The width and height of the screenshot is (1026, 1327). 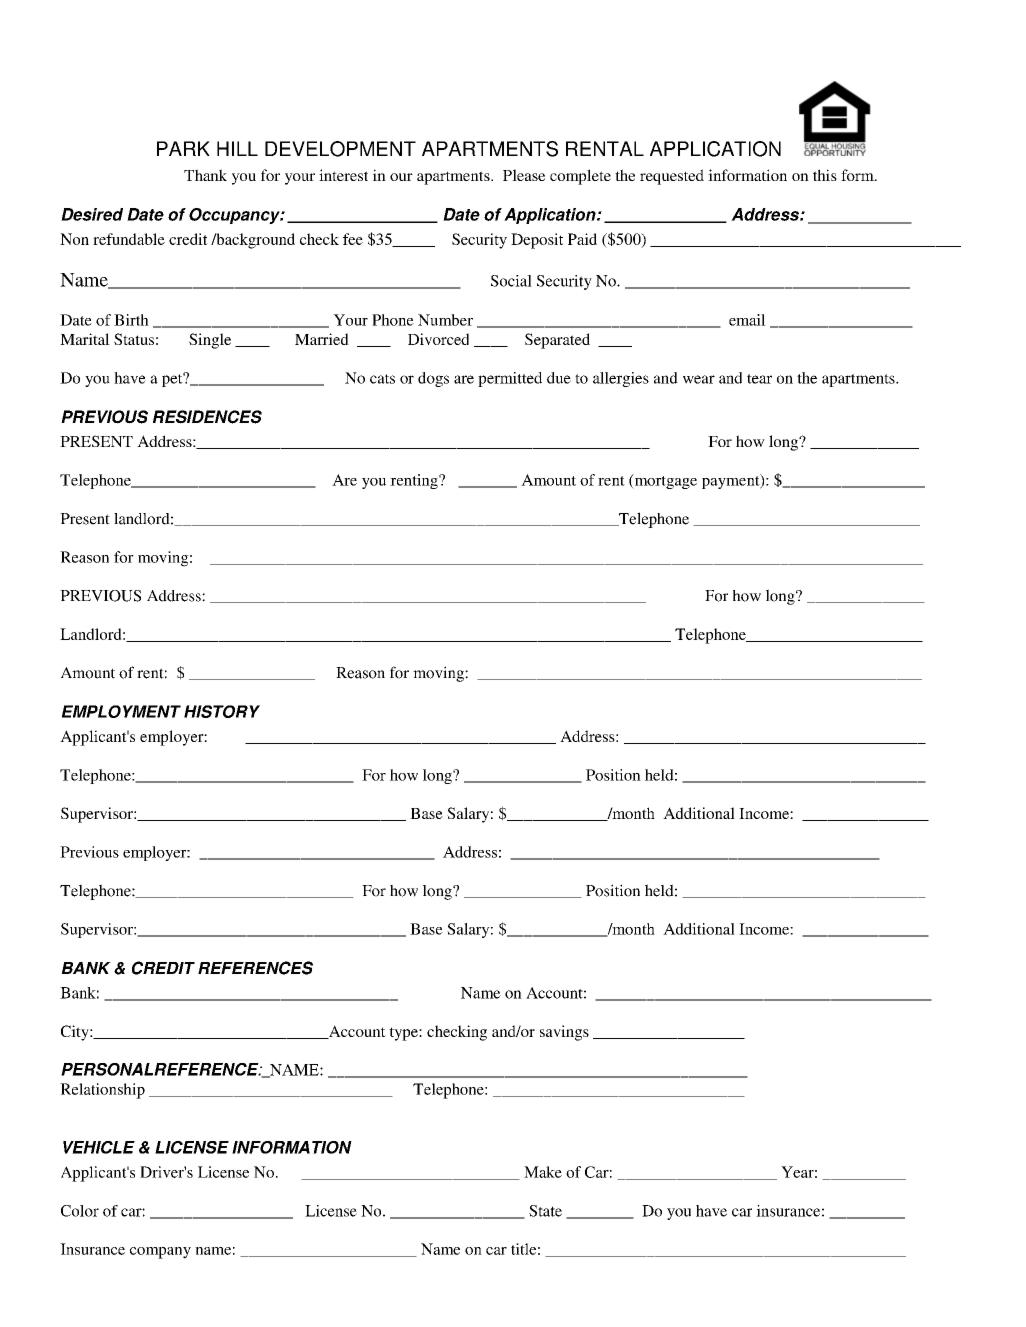 I want to click on Please, so click(x=524, y=175).
